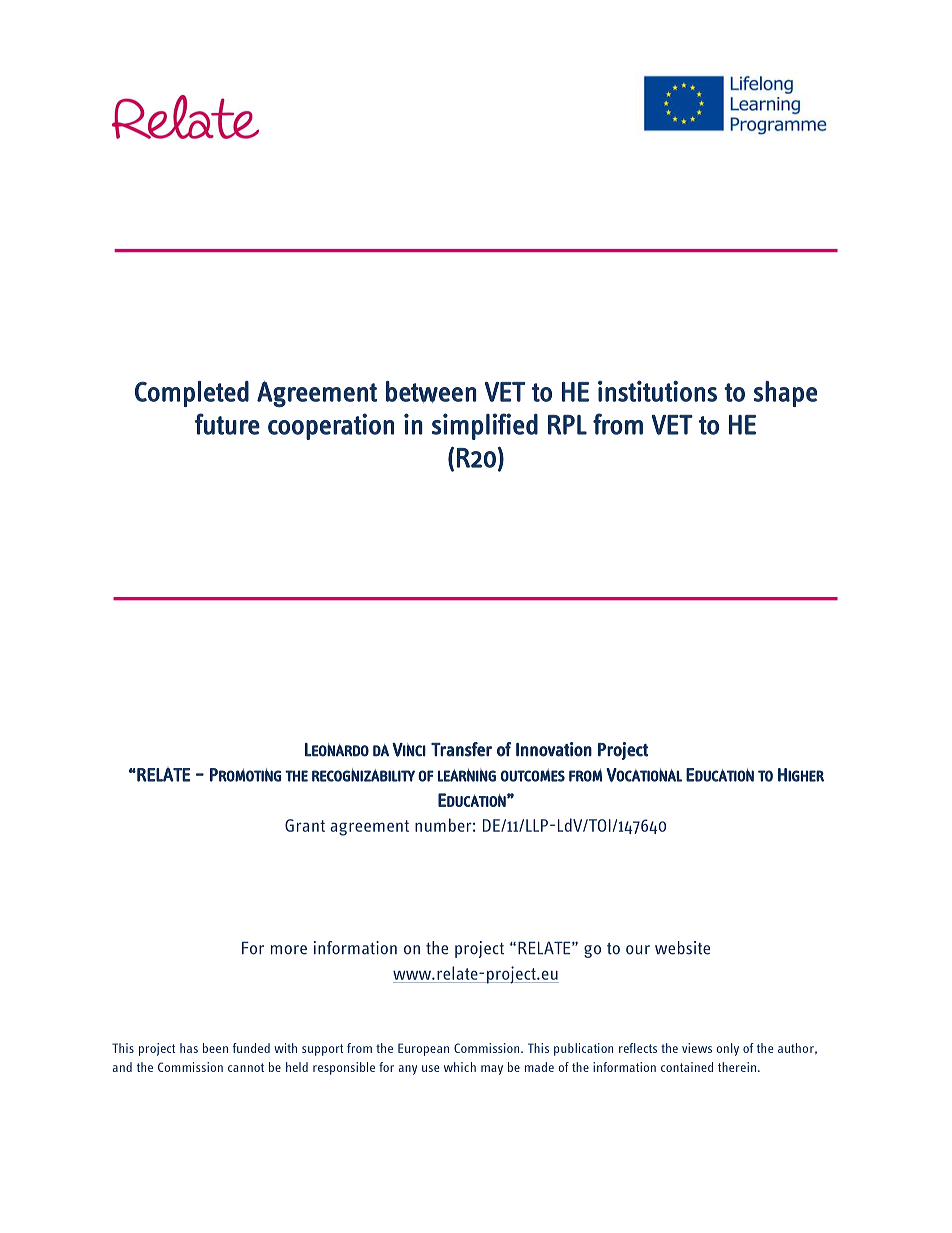 The width and height of the image is (952, 1233). What do you see at coordinates (423, 1049) in the image?
I see `European` at bounding box center [423, 1049].
